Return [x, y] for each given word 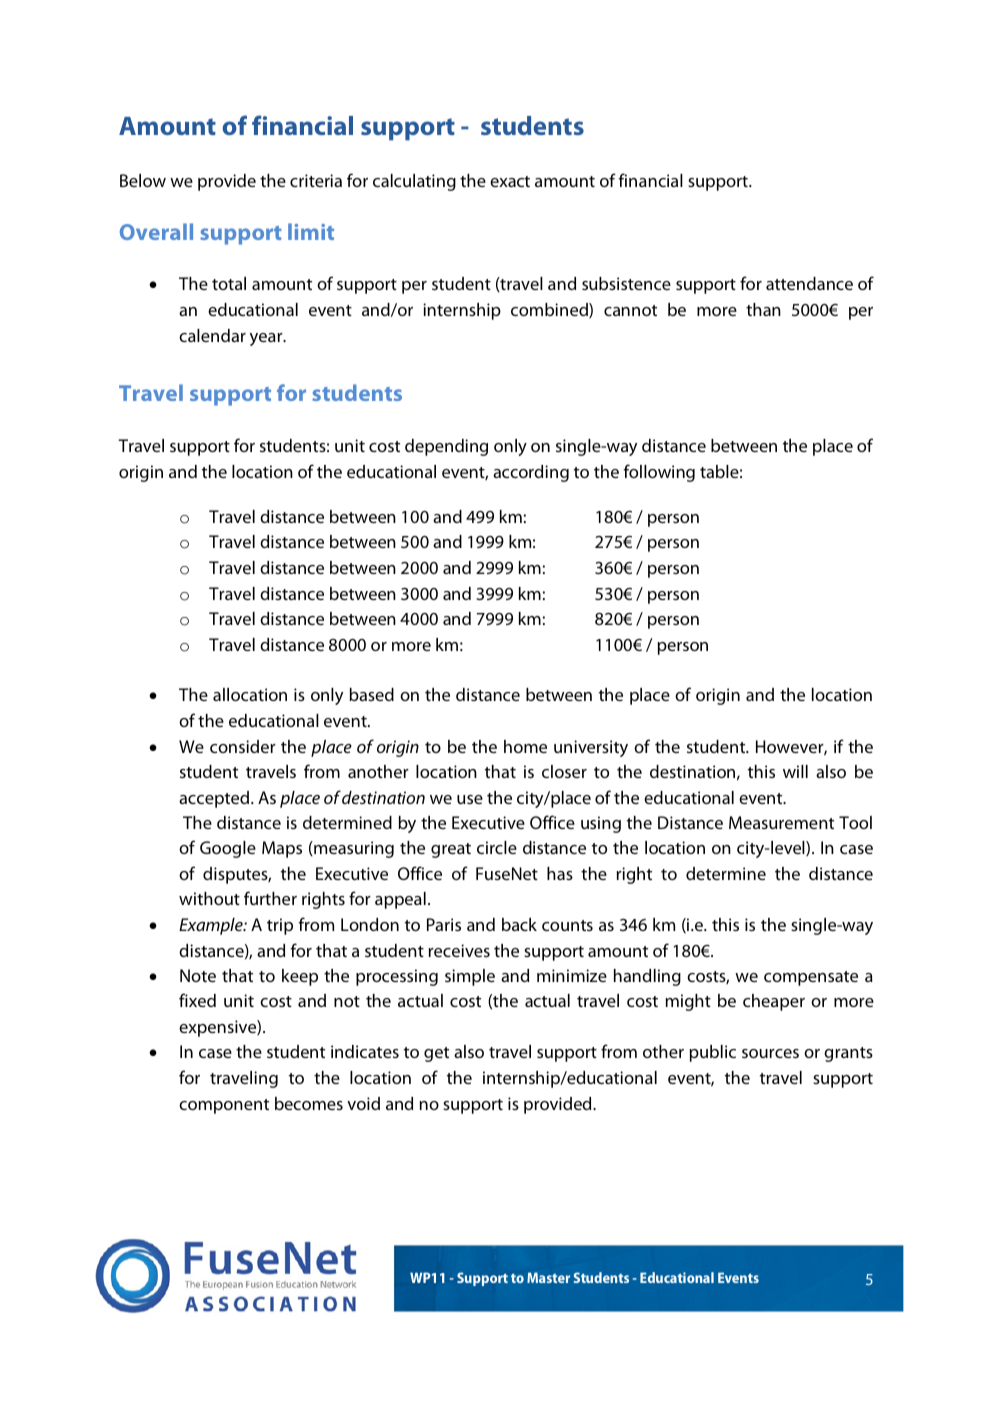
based [371, 694]
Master [548, 1277]
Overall [156, 231]
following [659, 473]
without [209, 898]
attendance [809, 283]
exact [510, 181]
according [531, 473]
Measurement [781, 822]
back [519, 924]
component [224, 1106]
